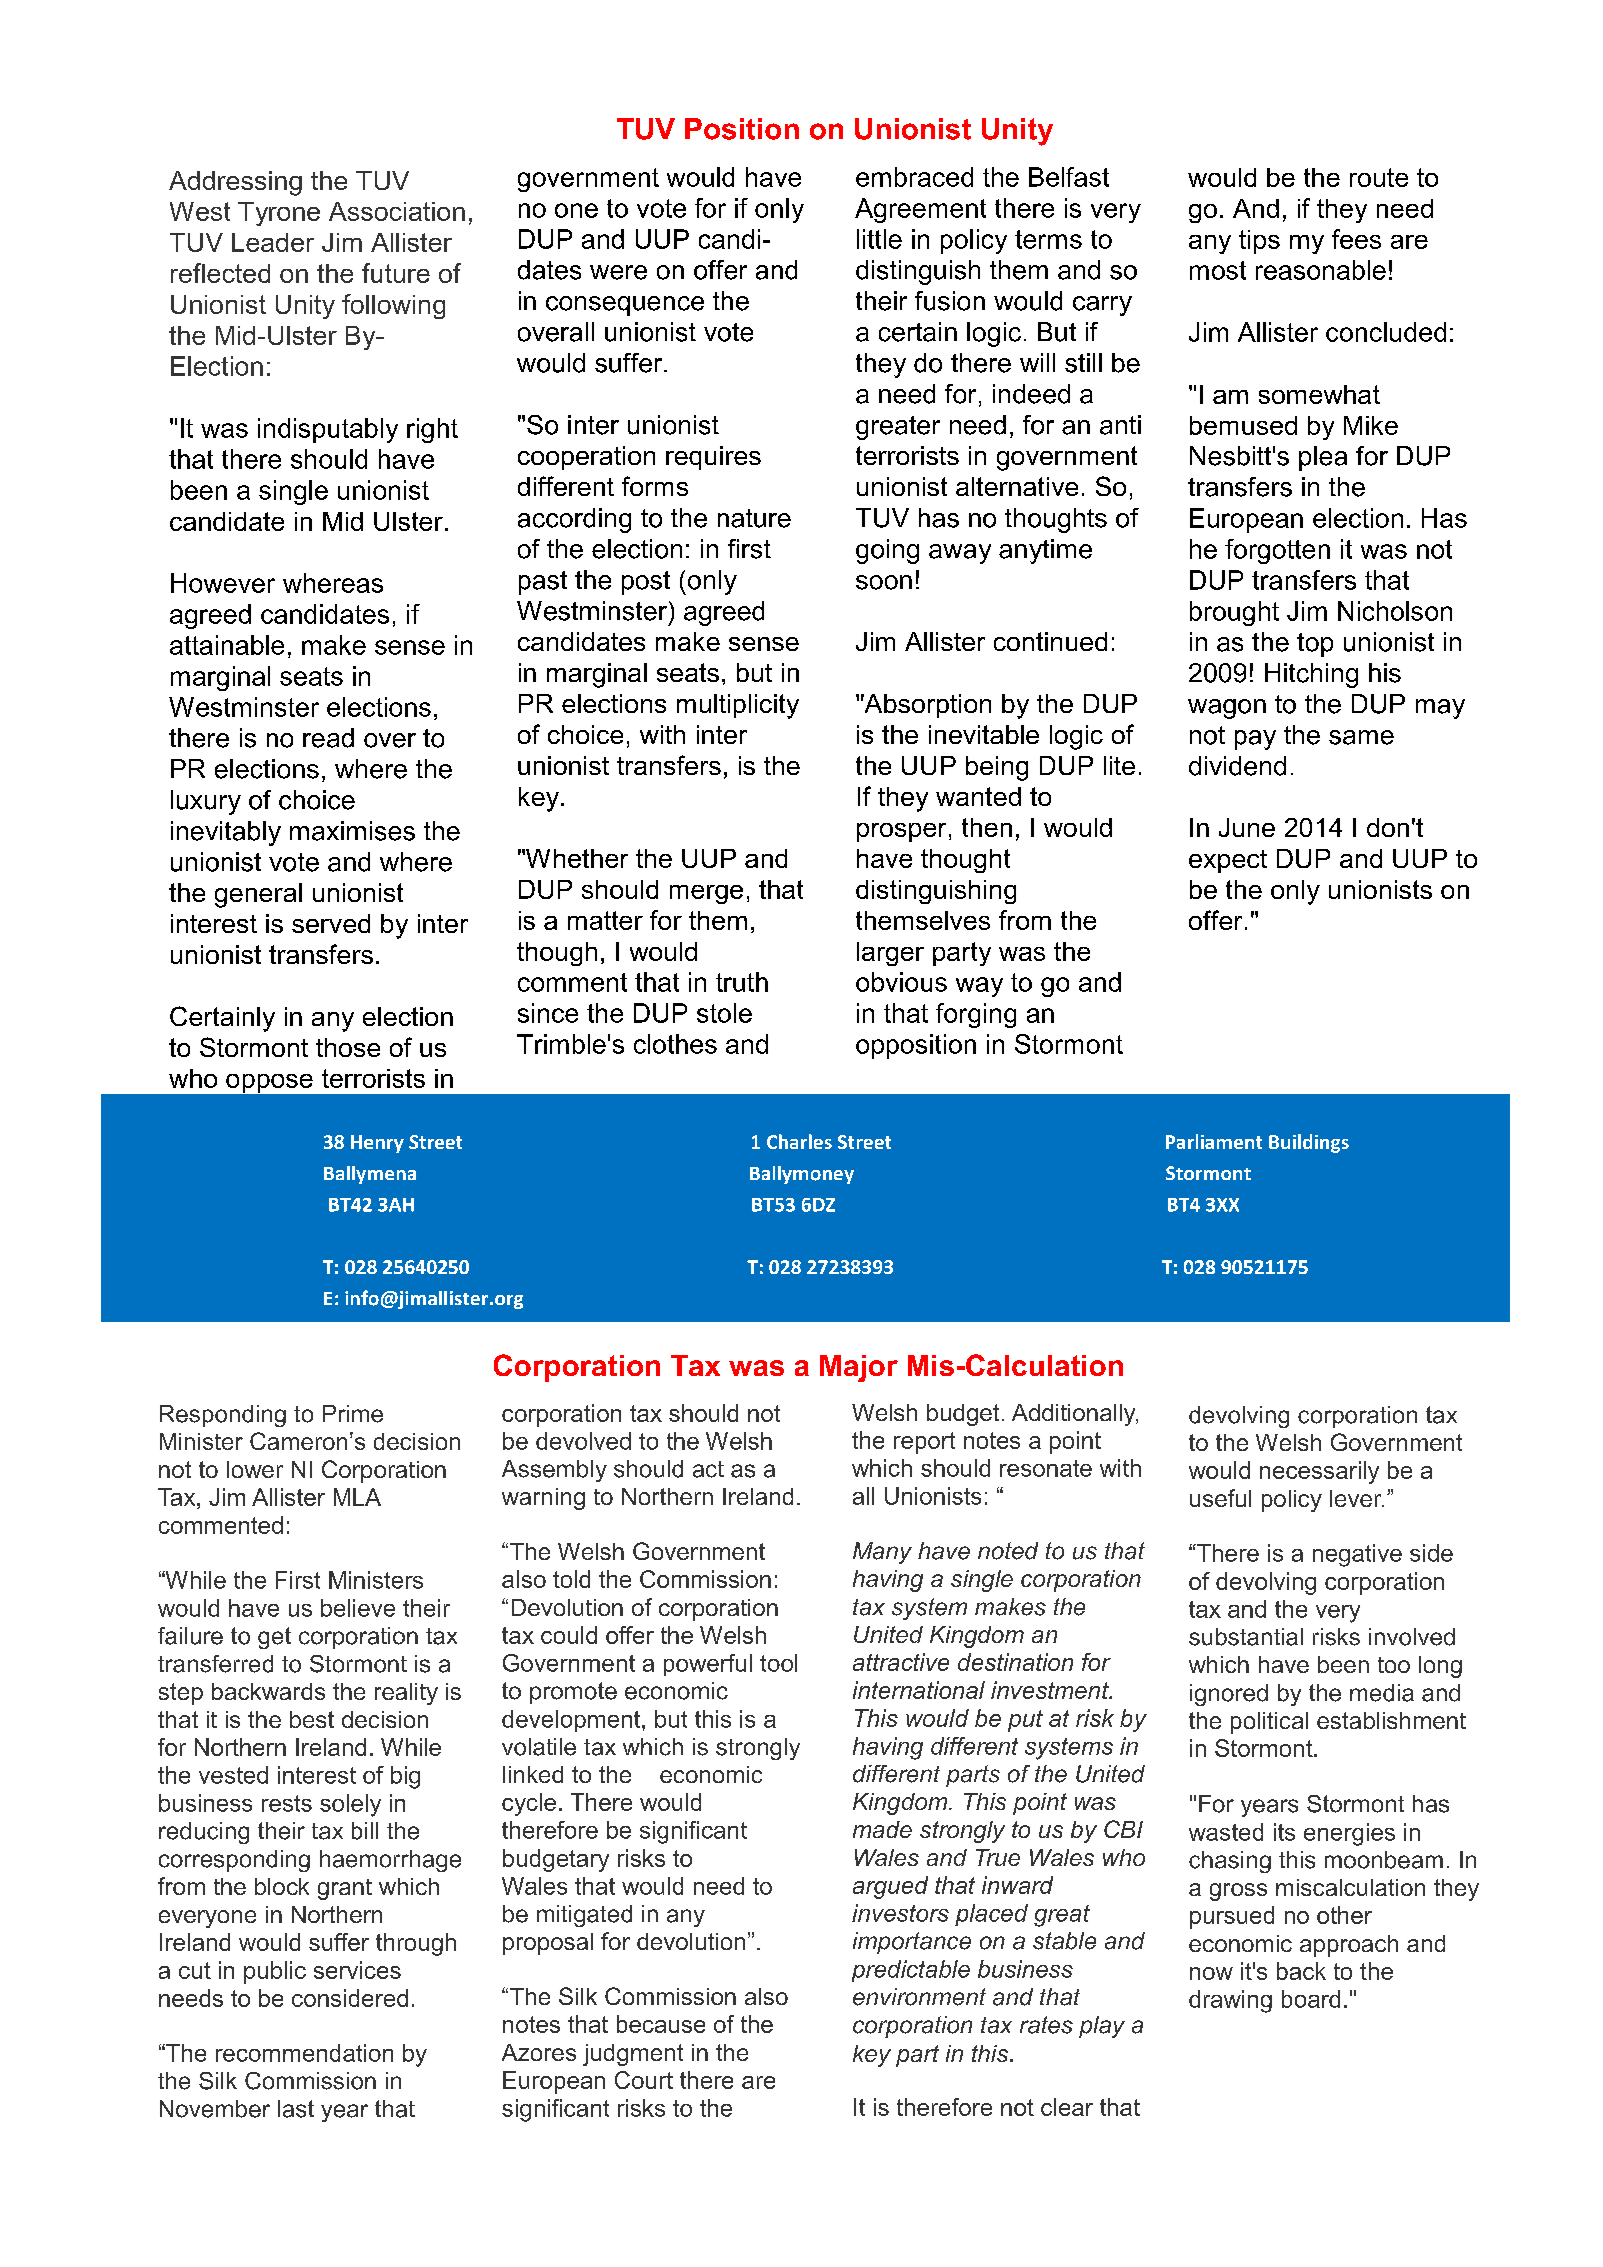  Describe the element at coordinates (1259, 242) in the document. I see `tips` at that location.
